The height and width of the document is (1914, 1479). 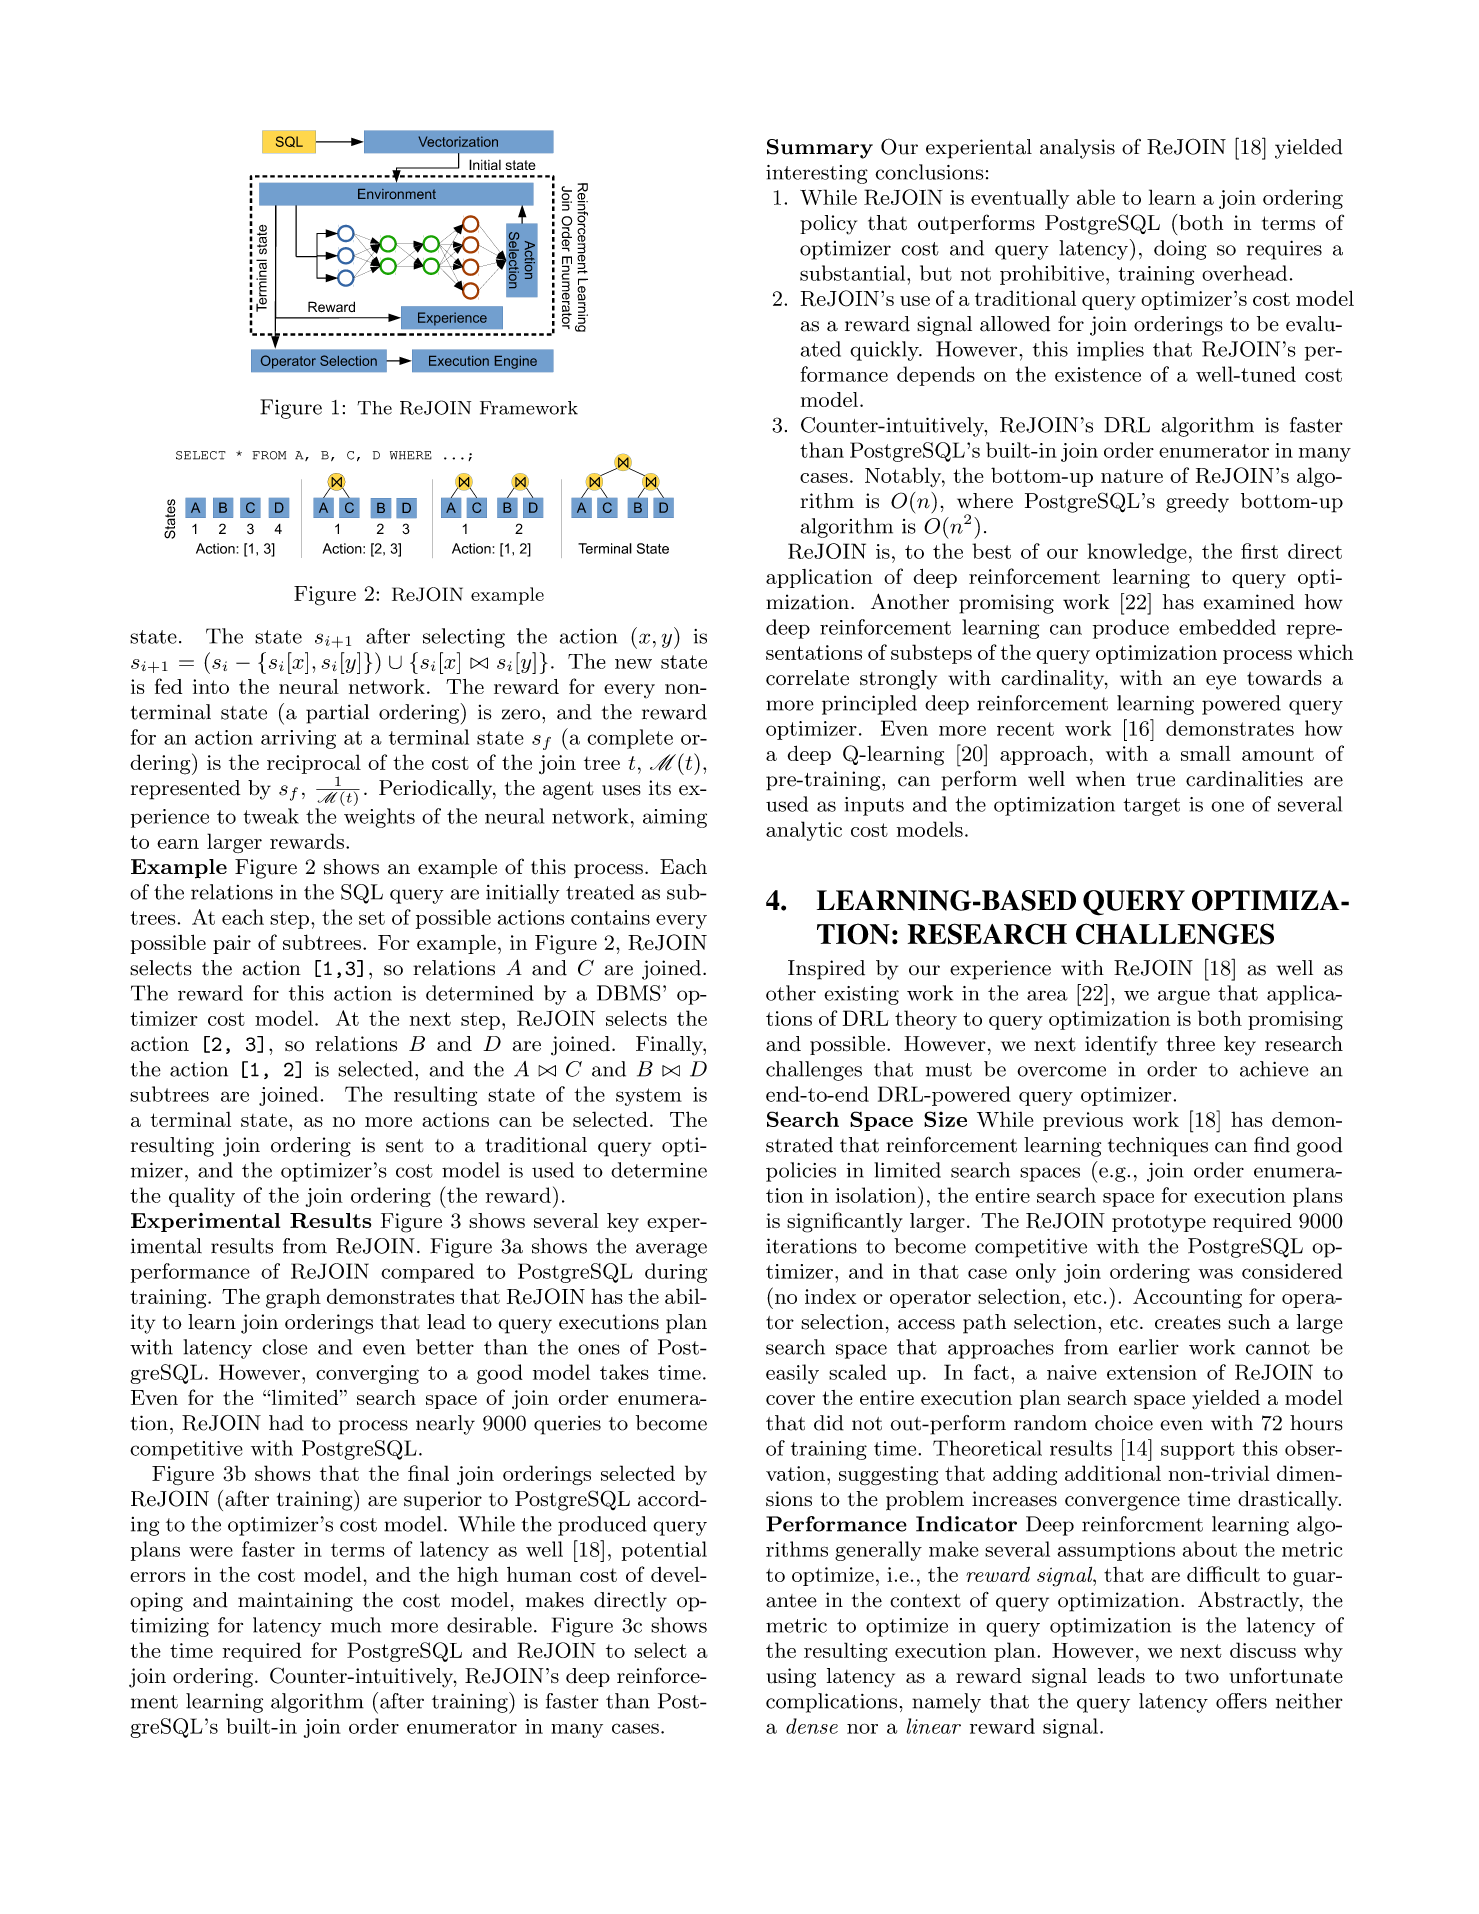 I want to click on pair, so click(x=232, y=944).
